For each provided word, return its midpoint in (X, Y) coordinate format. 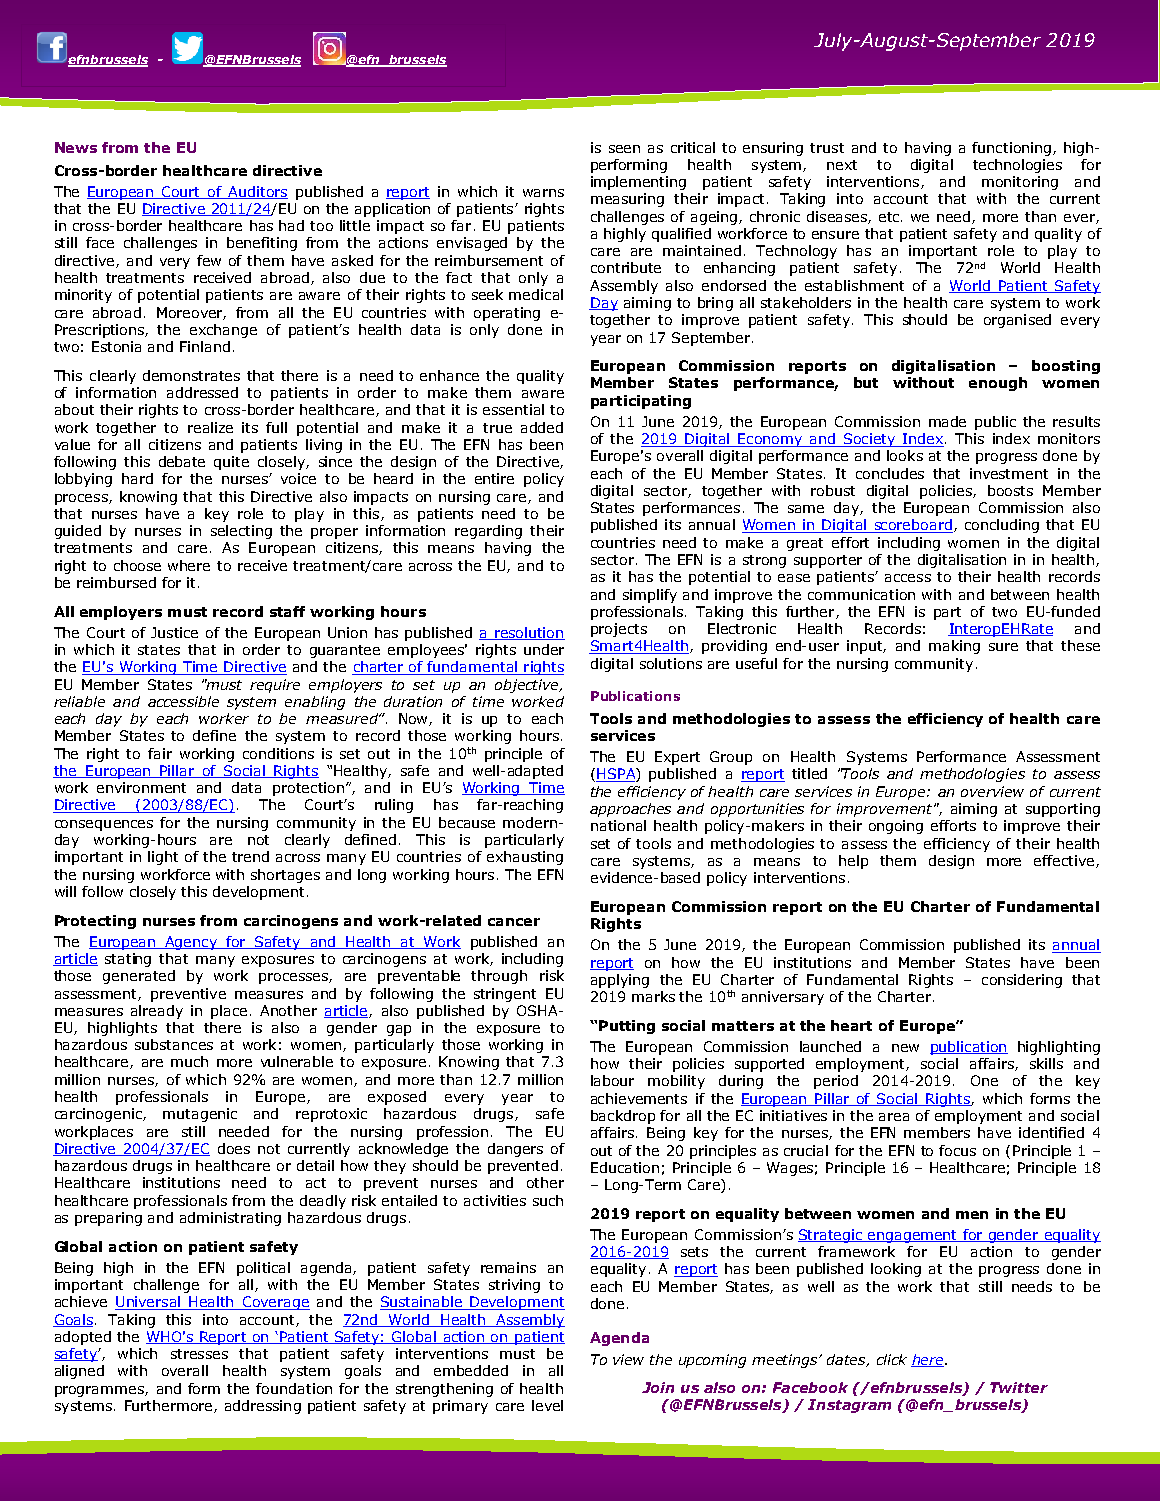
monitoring (1020, 183)
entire (494, 478)
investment (1009, 473)
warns (543, 193)
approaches (630, 810)
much (189, 1061)
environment (141, 787)
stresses (199, 1354)
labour (612, 1080)
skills (1046, 1063)
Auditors (257, 192)
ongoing (896, 827)
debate (182, 461)
